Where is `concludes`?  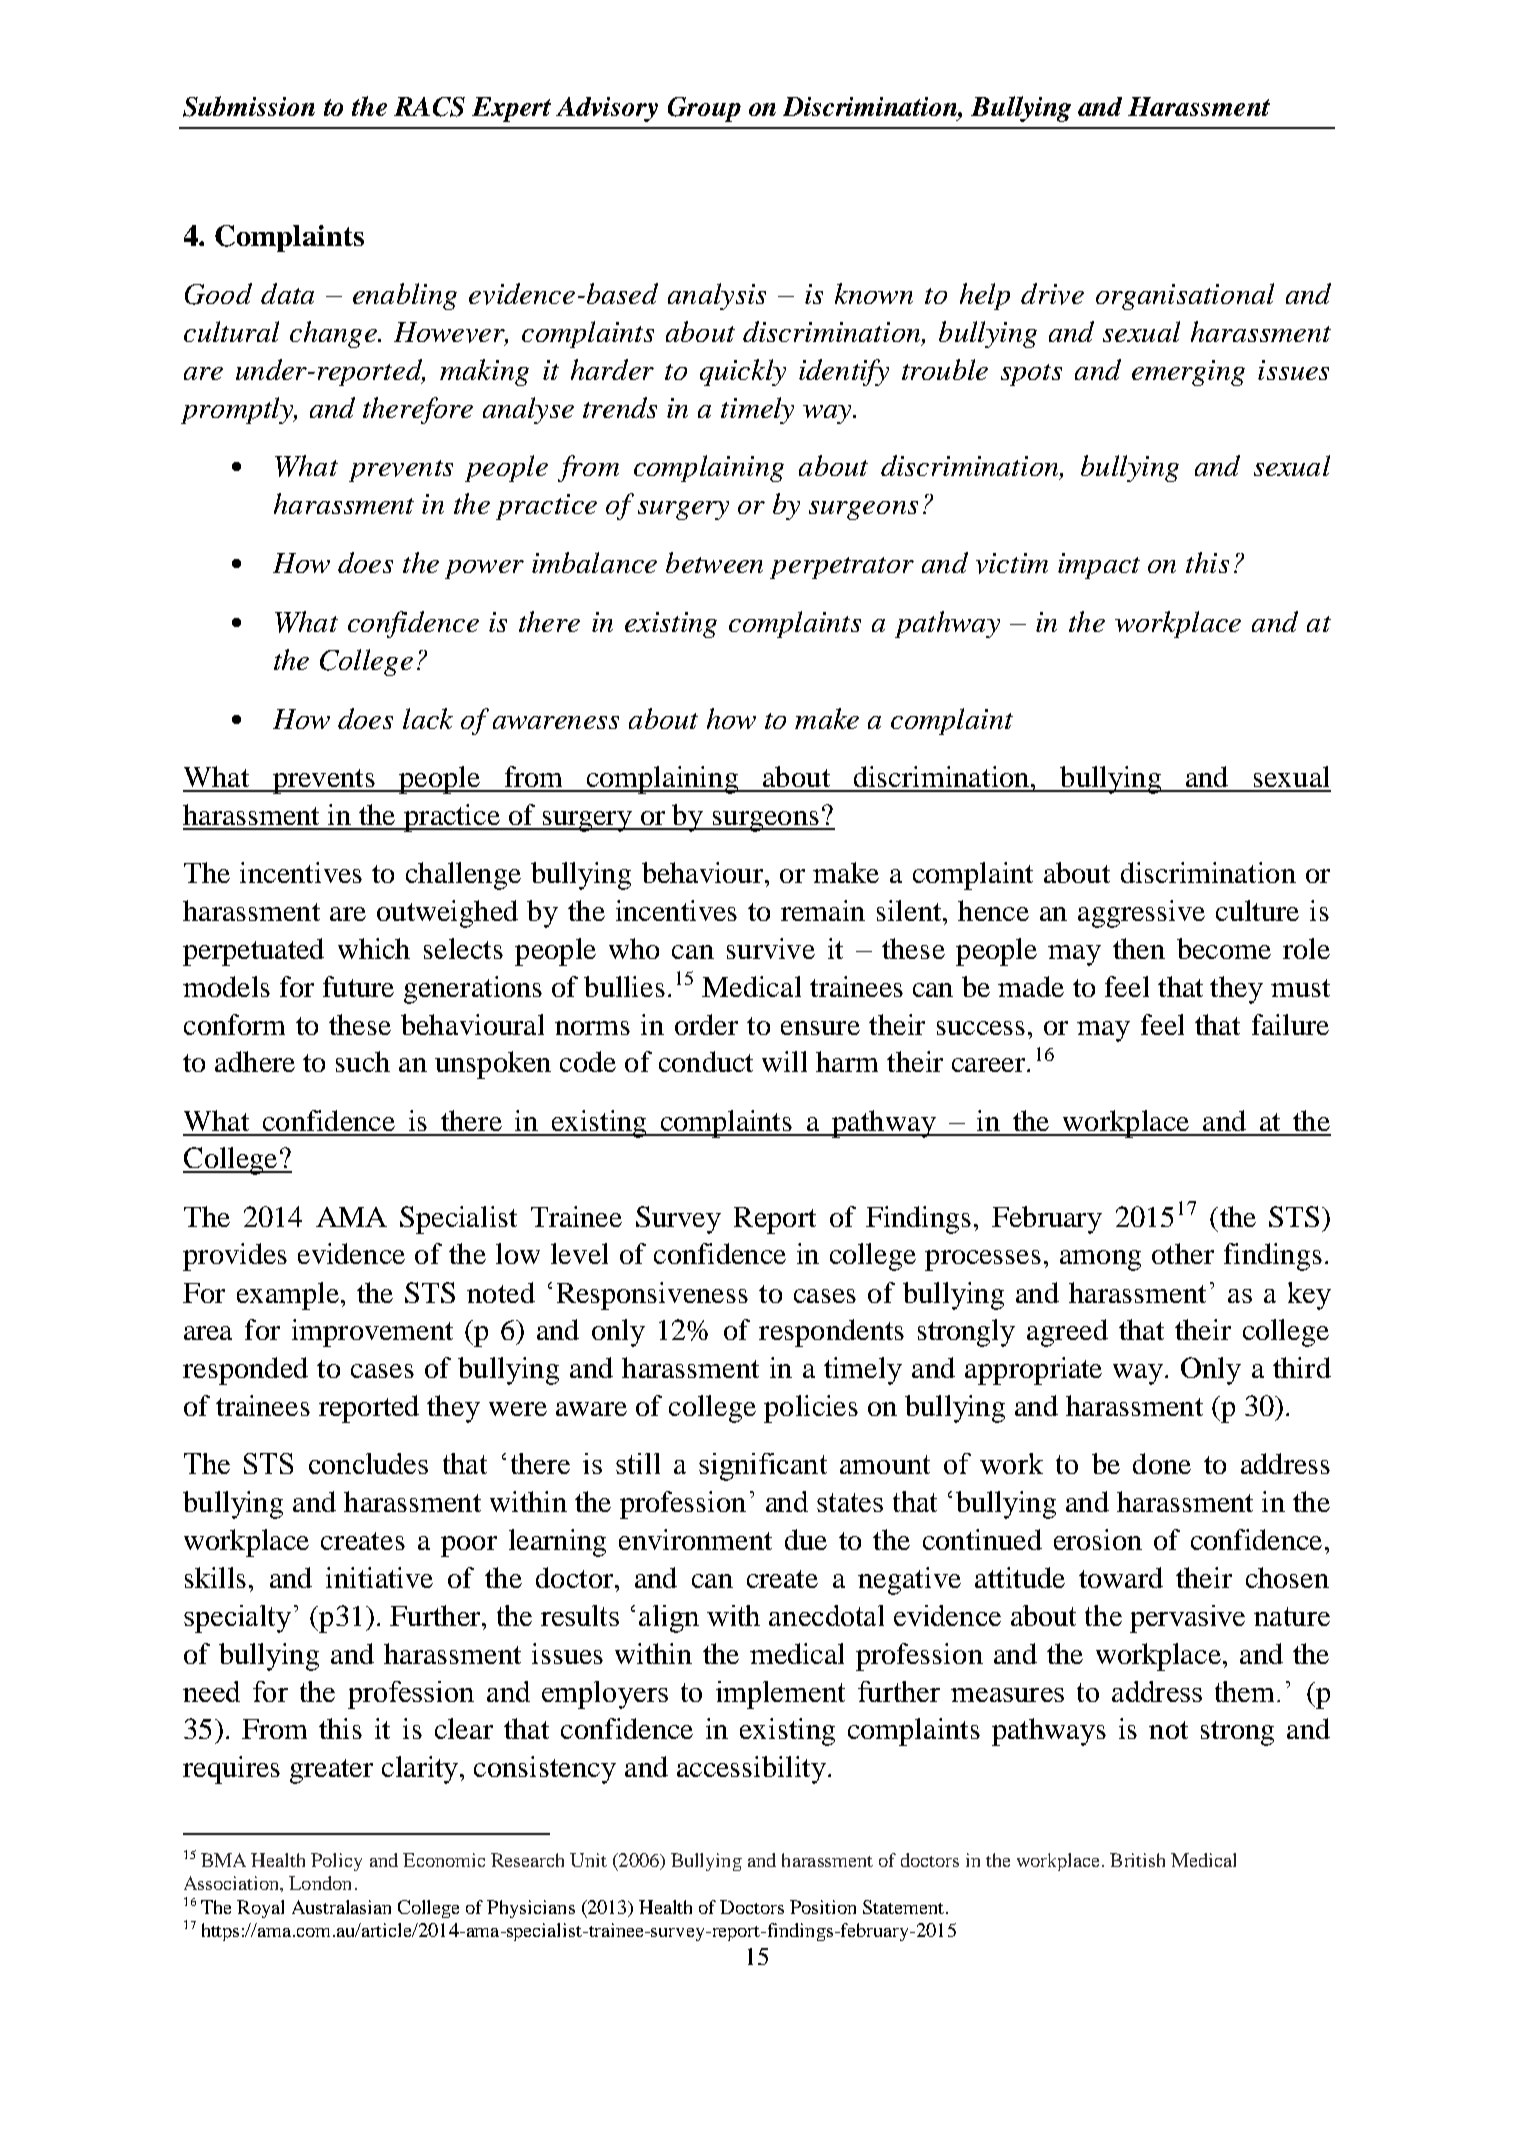
concludes is located at coordinates (368, 1463).
